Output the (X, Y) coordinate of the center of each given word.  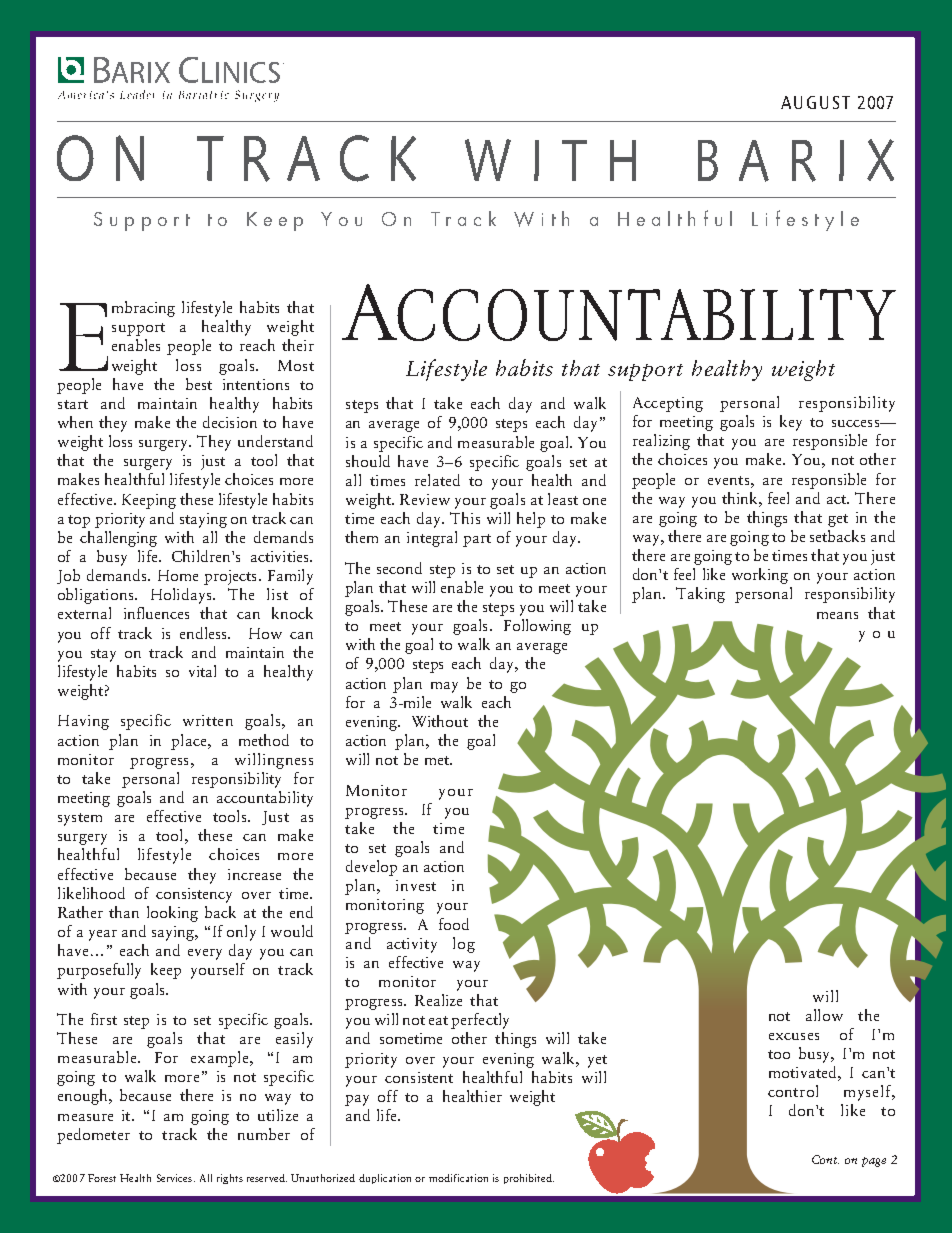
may (444, 687)
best (199, 384)
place (190, 742)
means (837, 615)
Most (296, 365)
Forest (102, 1178)
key (791, 423)
